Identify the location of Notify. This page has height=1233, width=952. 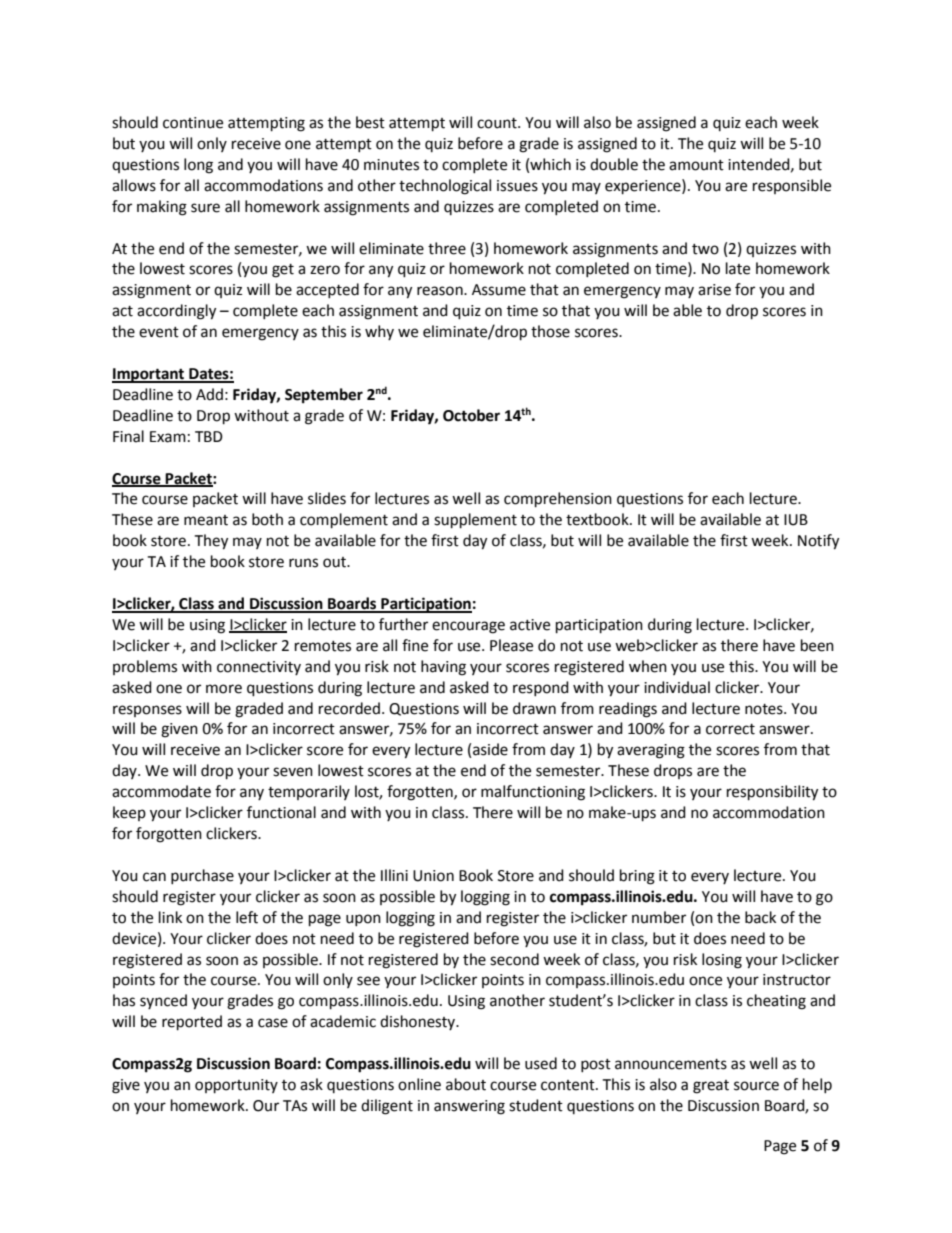
(818, 542).
